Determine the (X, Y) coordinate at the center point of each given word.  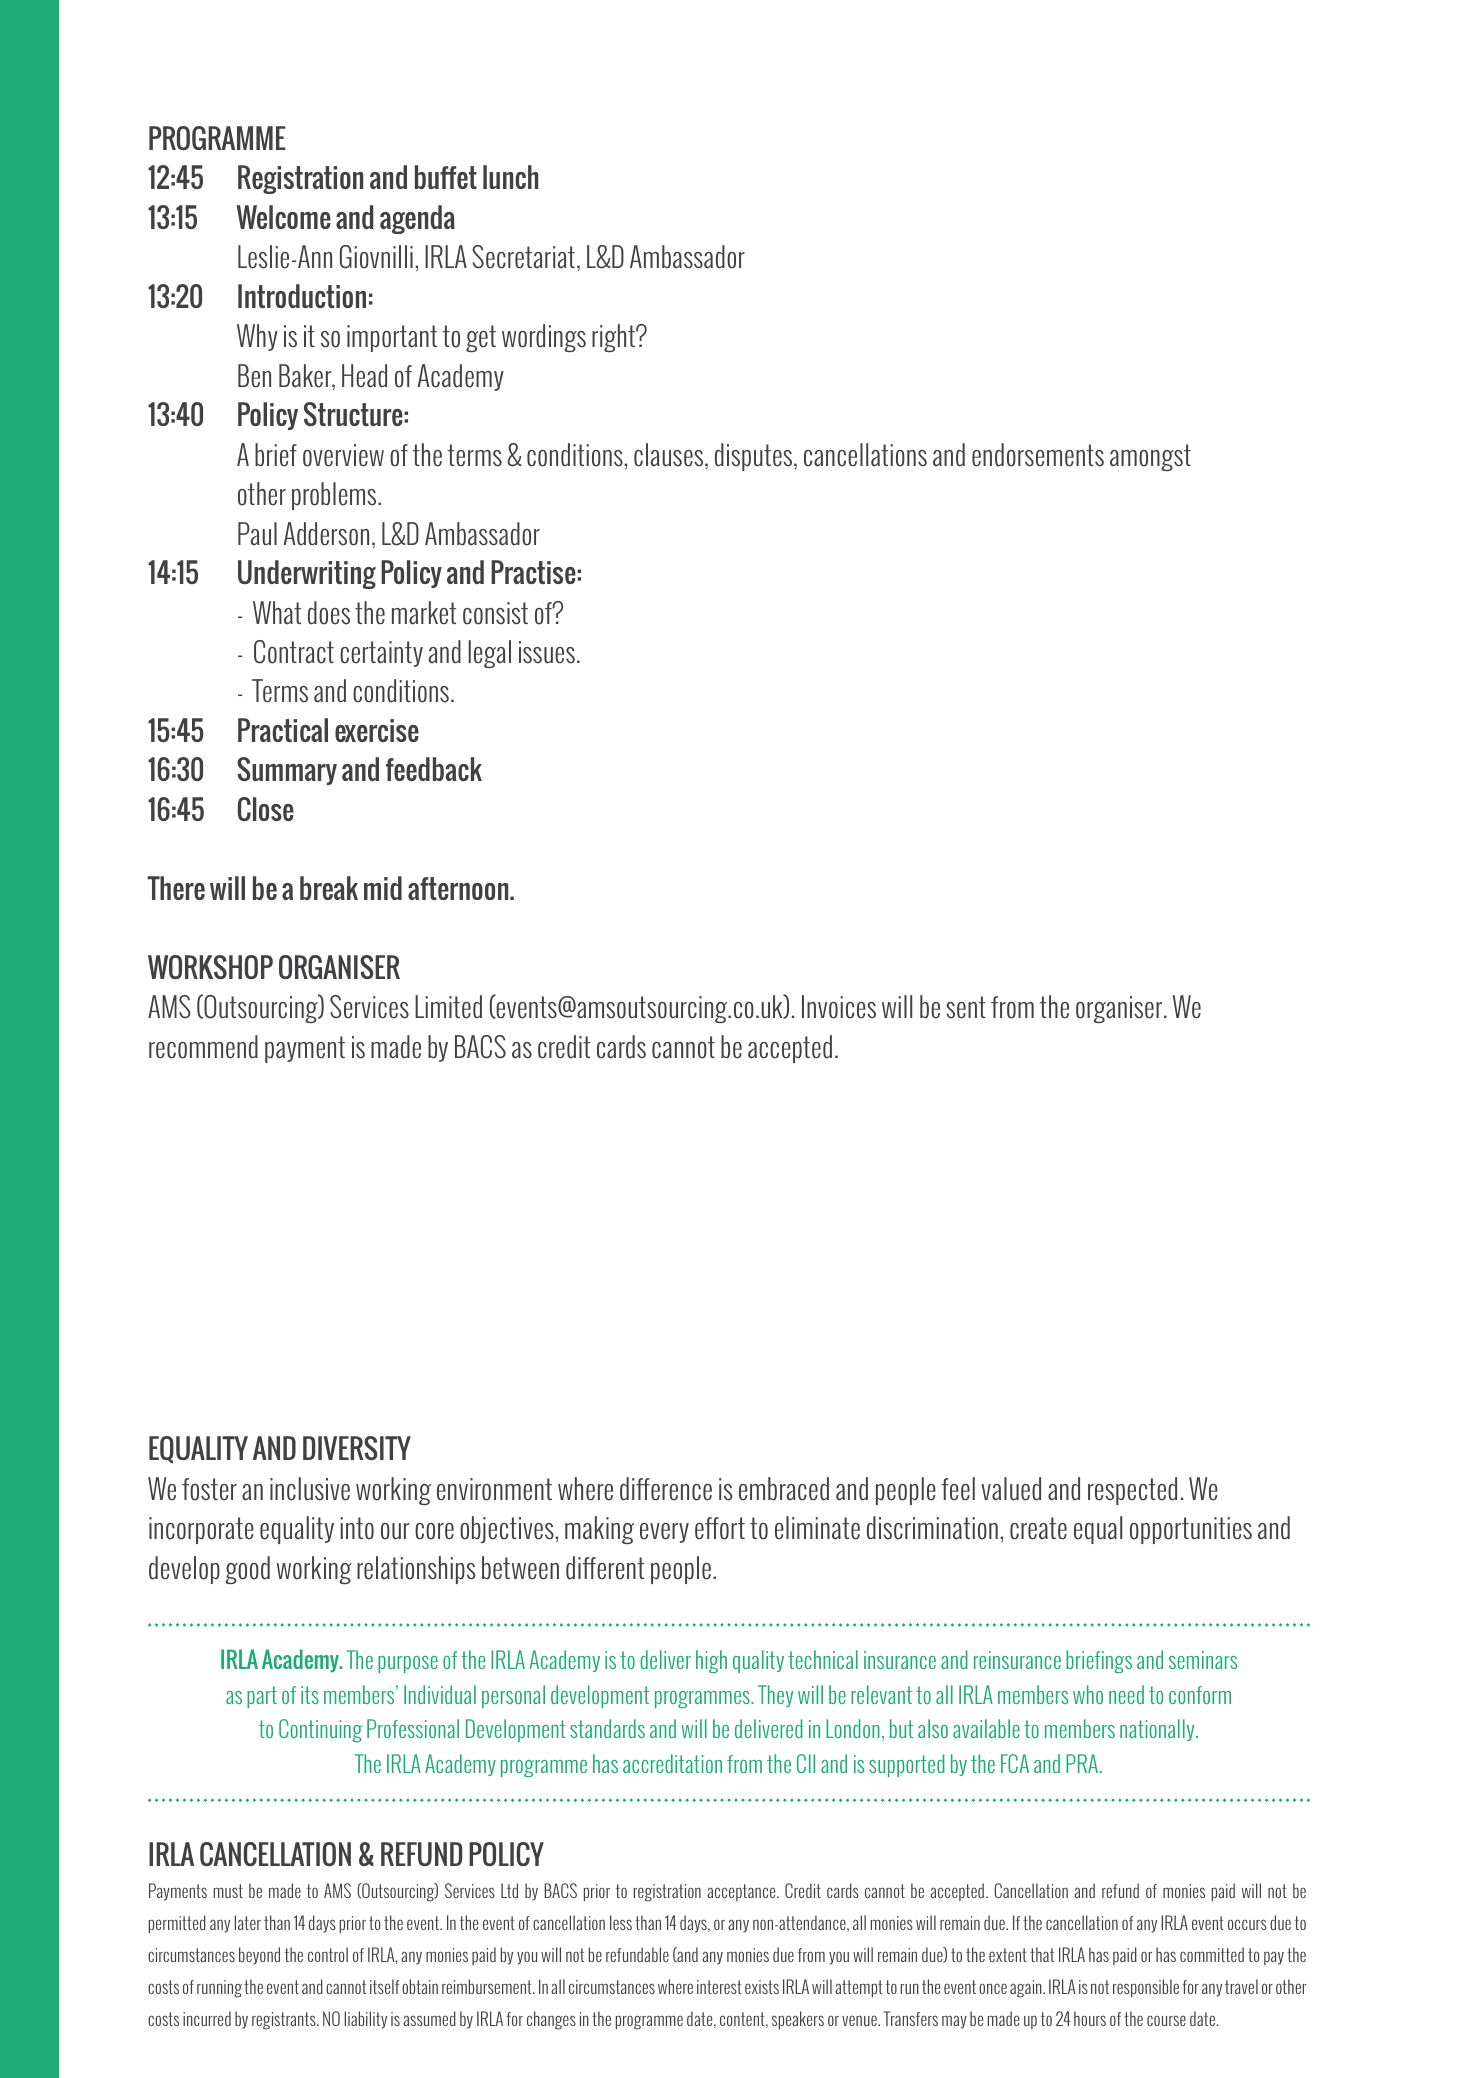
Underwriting (307, 574)
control (328, 1954)
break (329, 888)
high (711, 1661)
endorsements (1038, 455)
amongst (1150, 457)
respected (1132, 1491)
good (247, 1570)
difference (666, 1489)
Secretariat (523, 257)
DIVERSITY (357, 1448)
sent (966, 1007)
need (1126, 1694)
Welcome (284, 217)
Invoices (839, 1007)
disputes (755, 457)
